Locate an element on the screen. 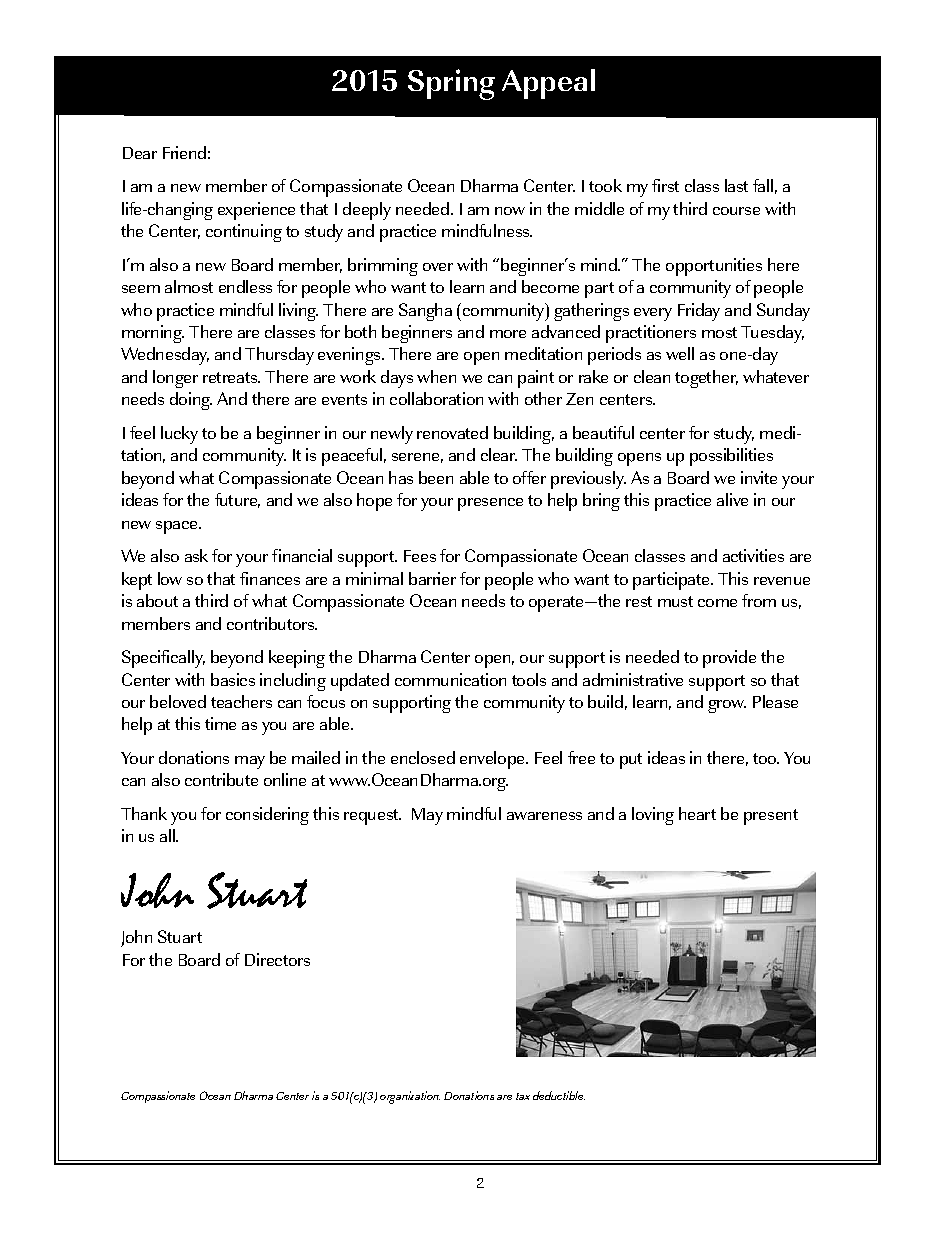 This screenshot has width=952, height=1233. Spring is located at coordinates (451, 84).
